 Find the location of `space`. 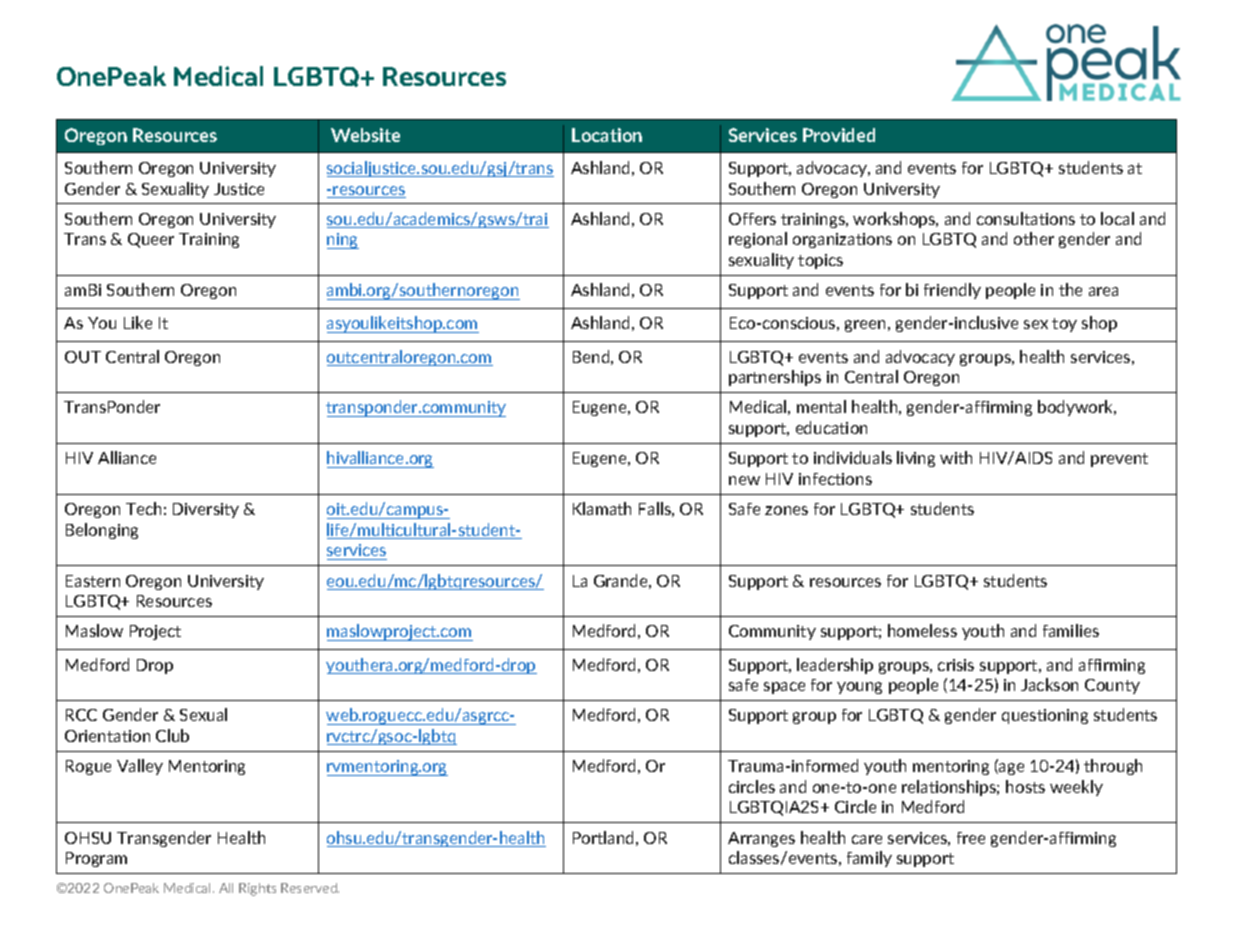

space is located at coordinates (784, 688).
